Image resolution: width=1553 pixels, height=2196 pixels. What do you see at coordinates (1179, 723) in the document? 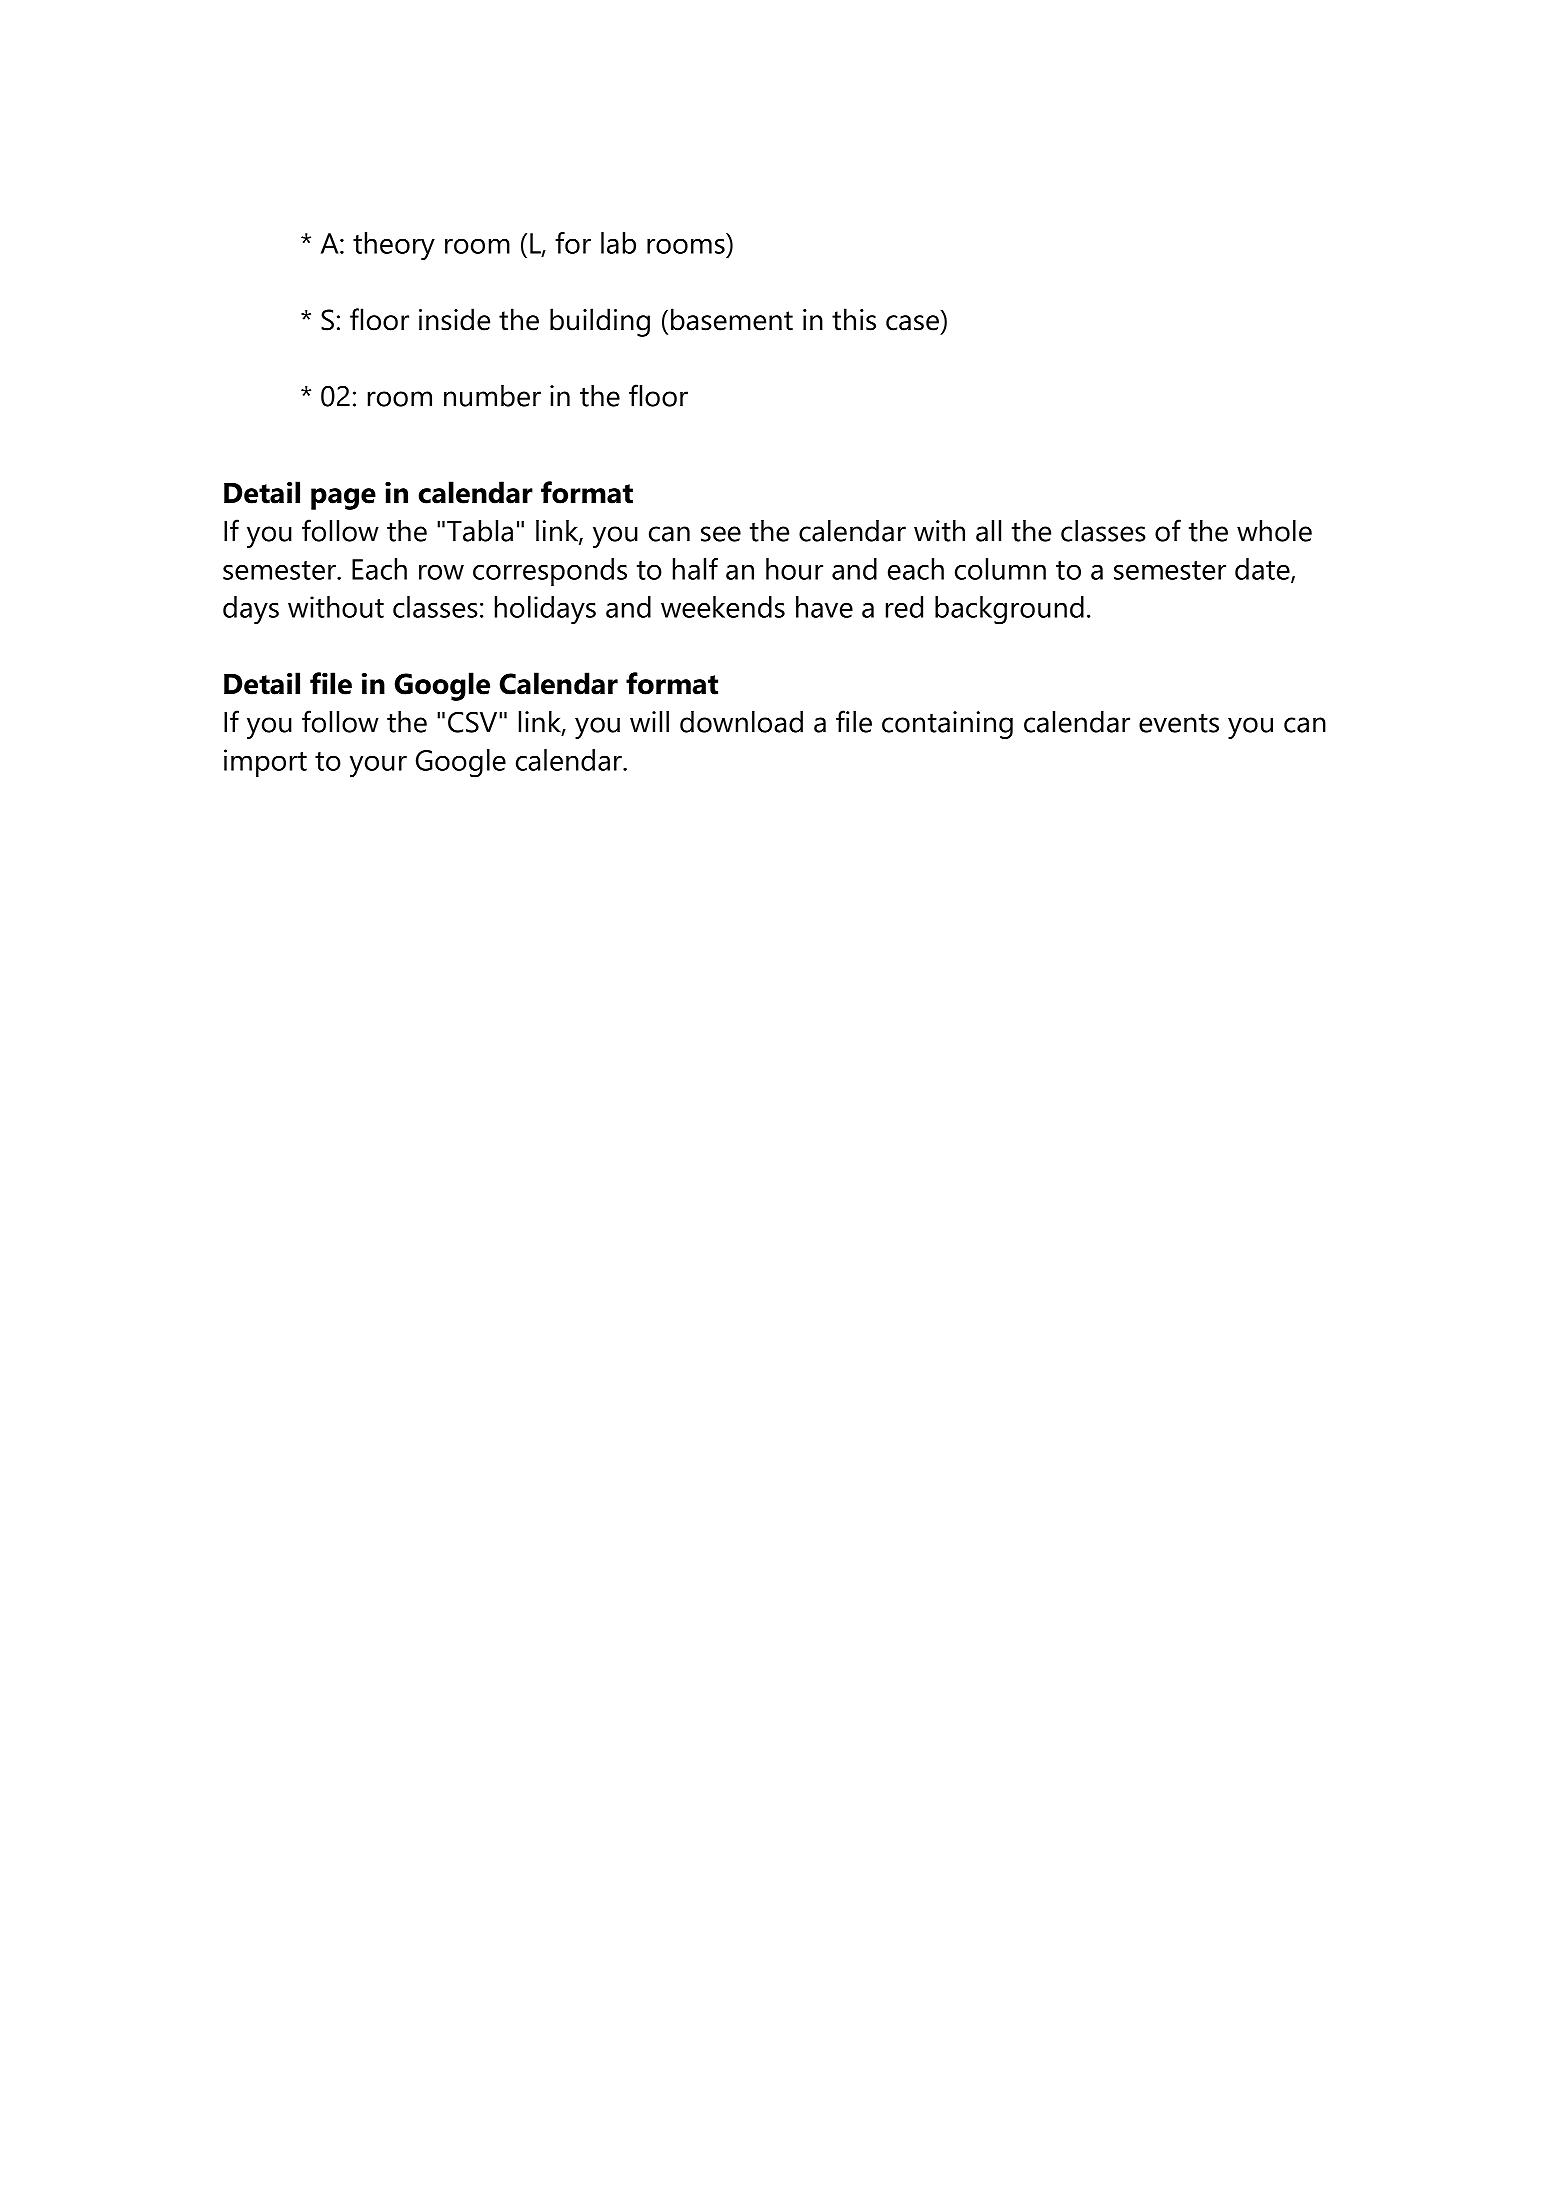
I see `events` at bounding box center [1179, 723].
